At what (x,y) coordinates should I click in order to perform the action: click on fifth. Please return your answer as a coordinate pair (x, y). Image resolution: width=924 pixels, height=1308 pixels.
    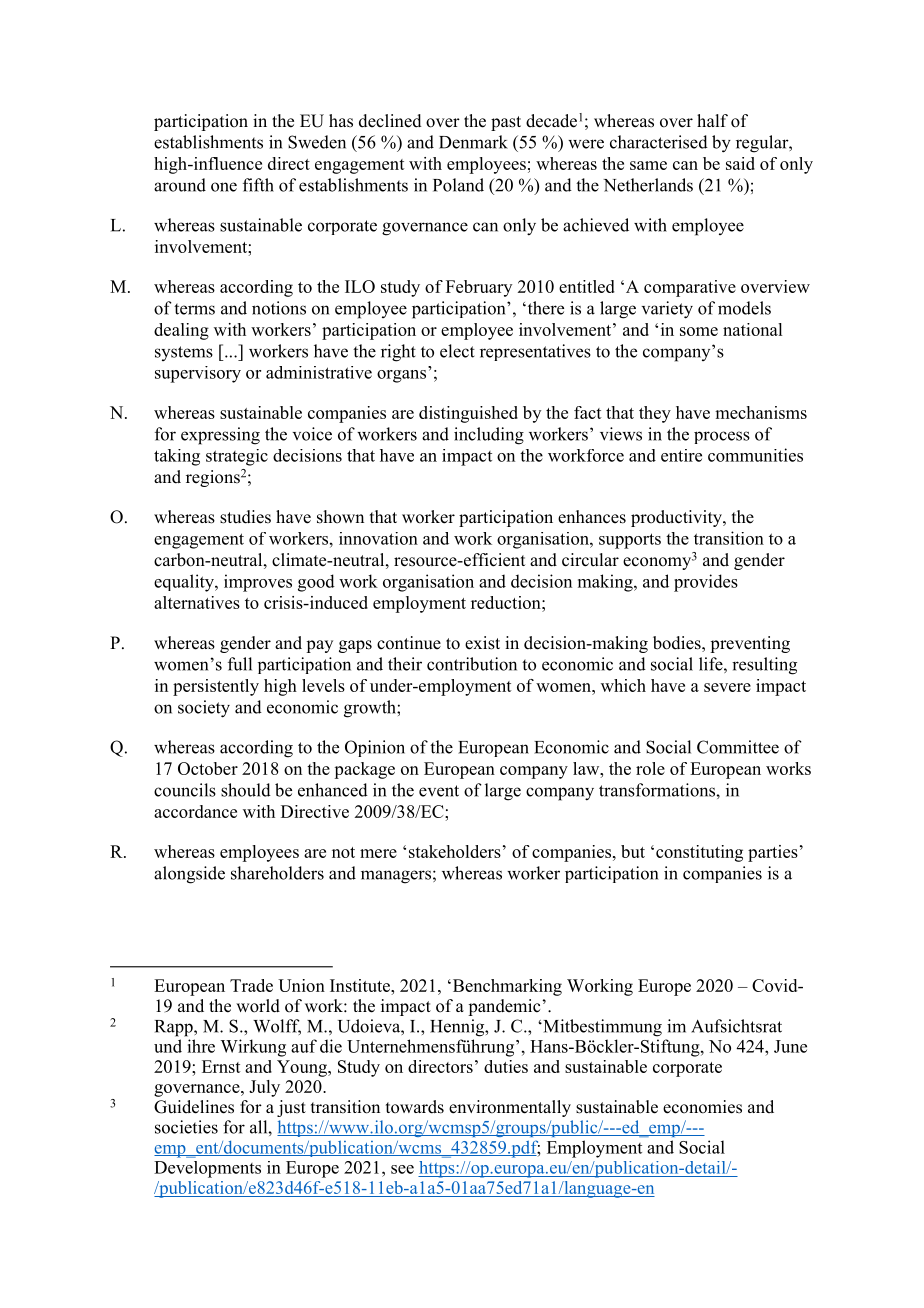
    Looking at the image, I should click on (258, 185).
